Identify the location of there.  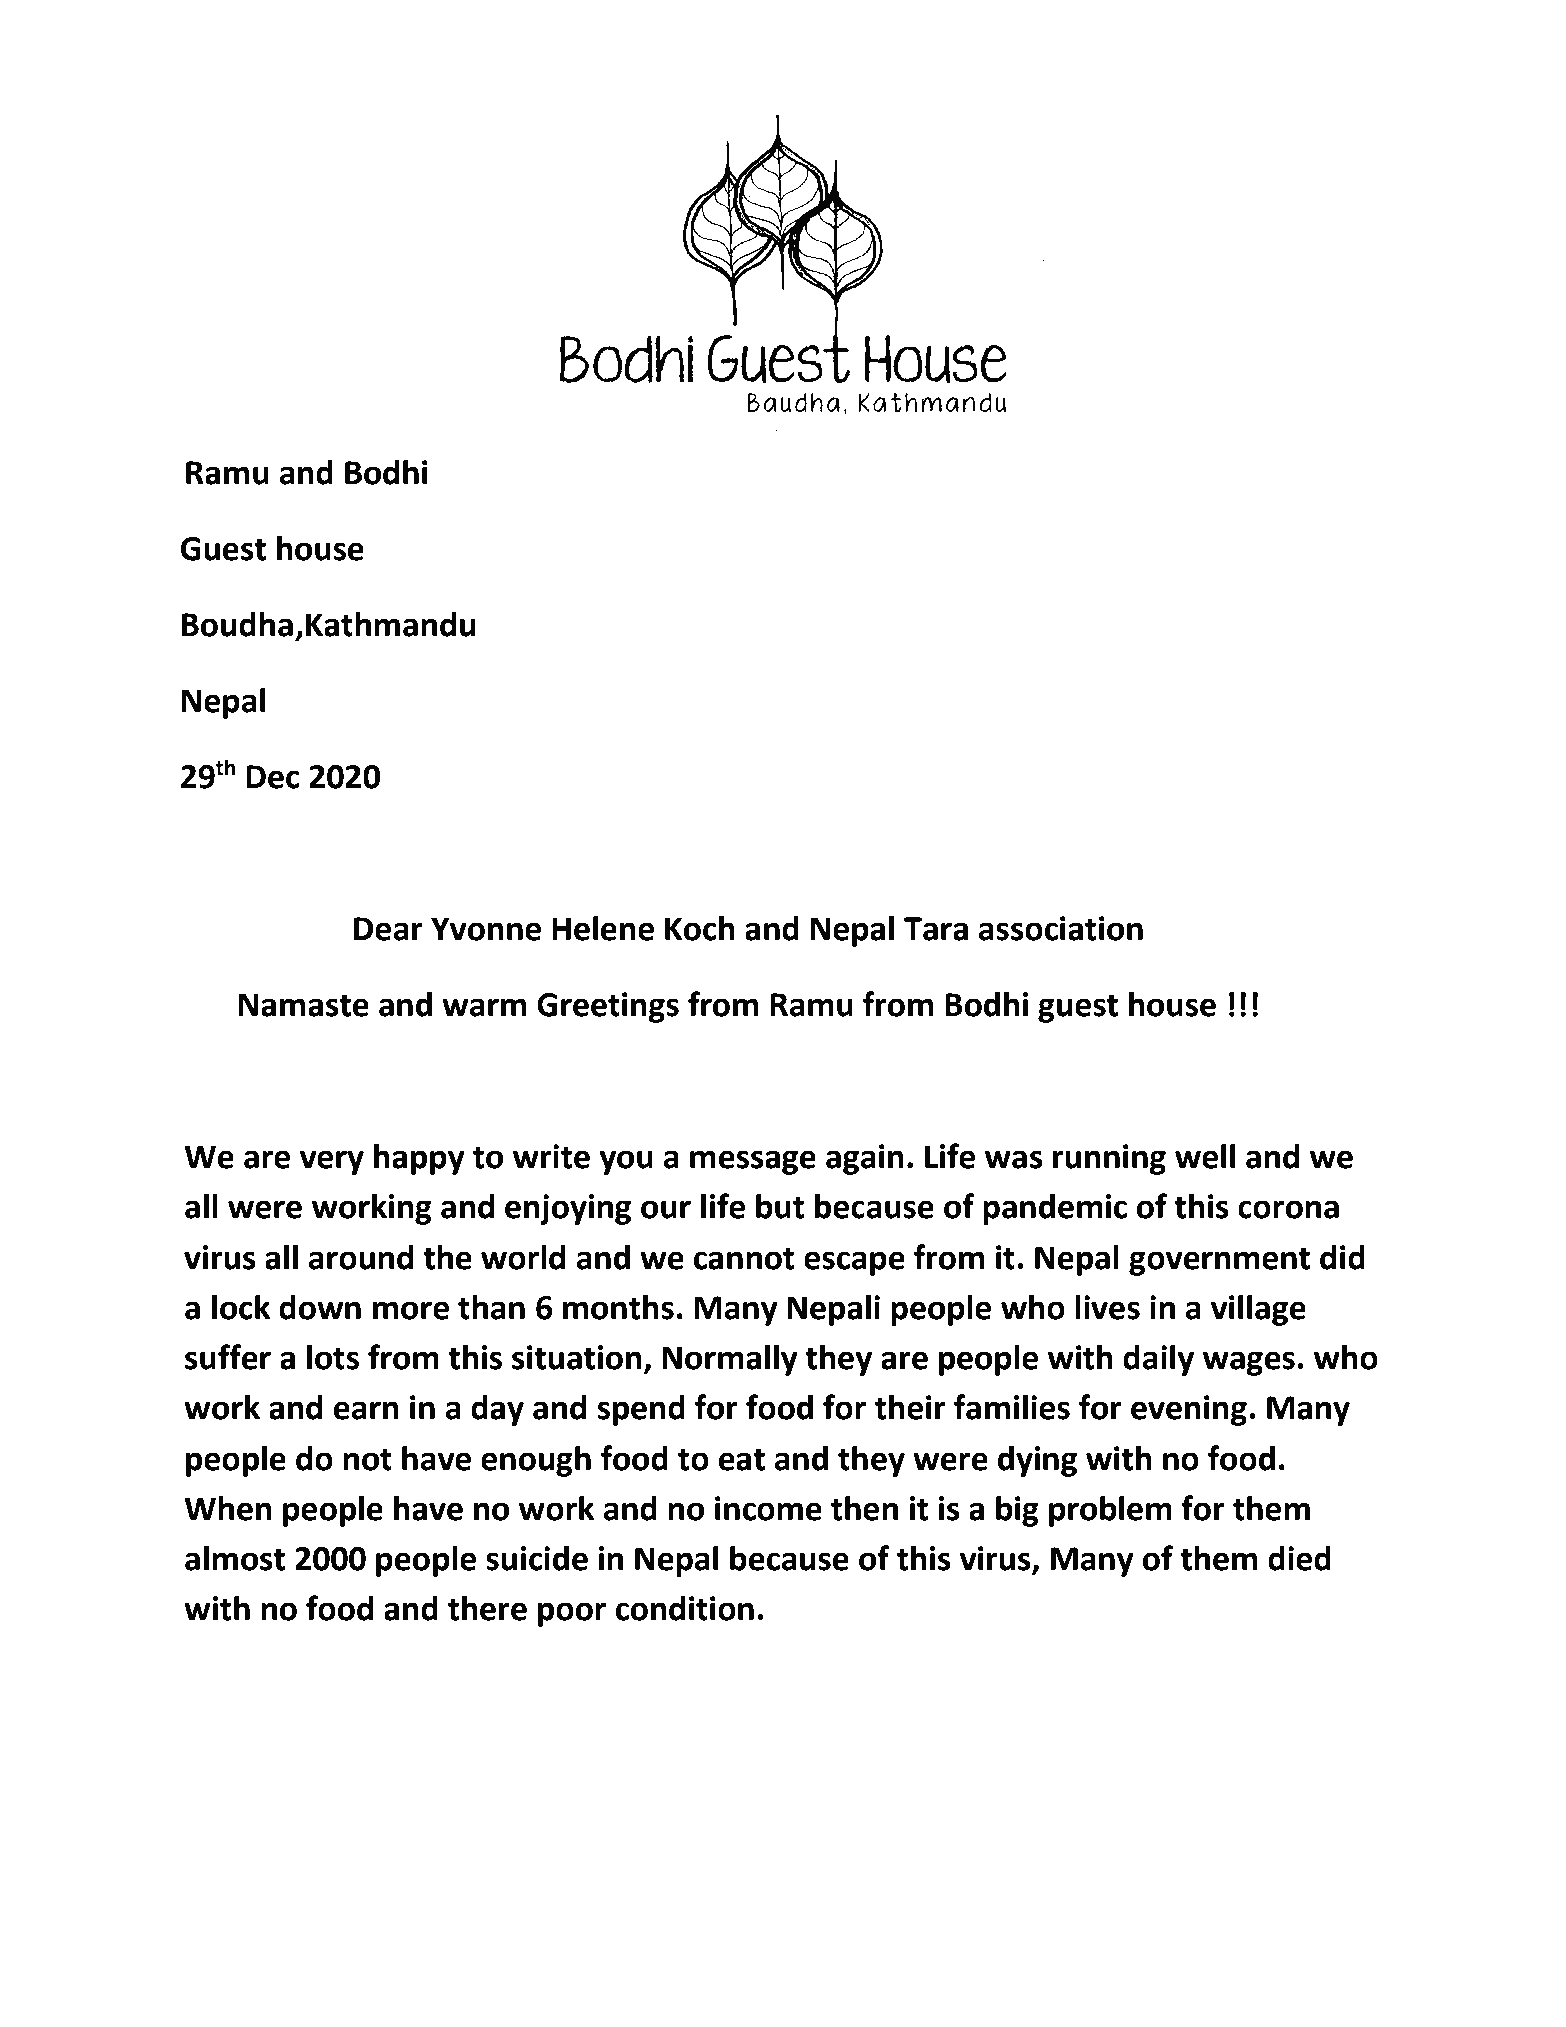
(487, 1608).
